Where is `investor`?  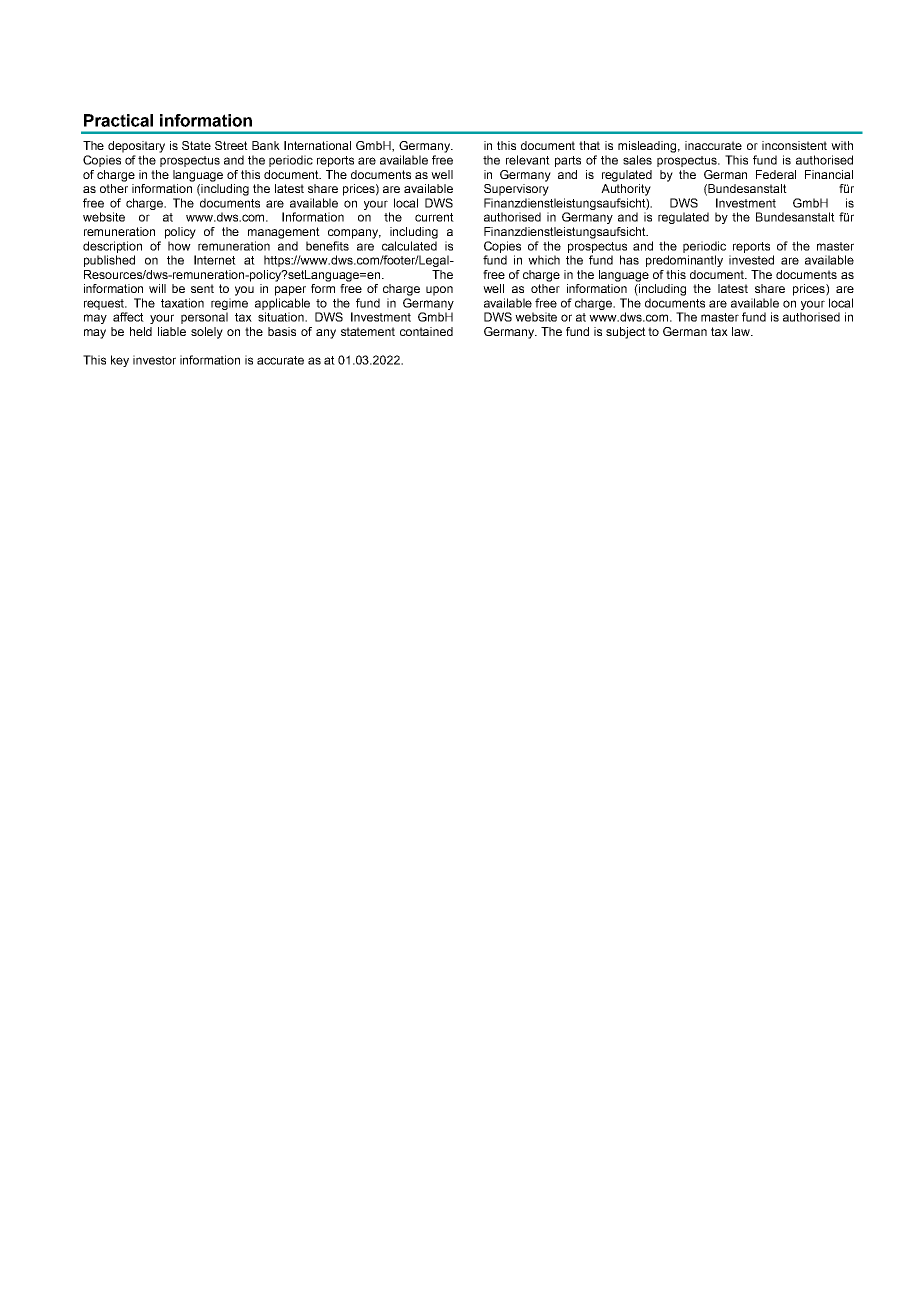 investor is located at coordinates (154, 360).
